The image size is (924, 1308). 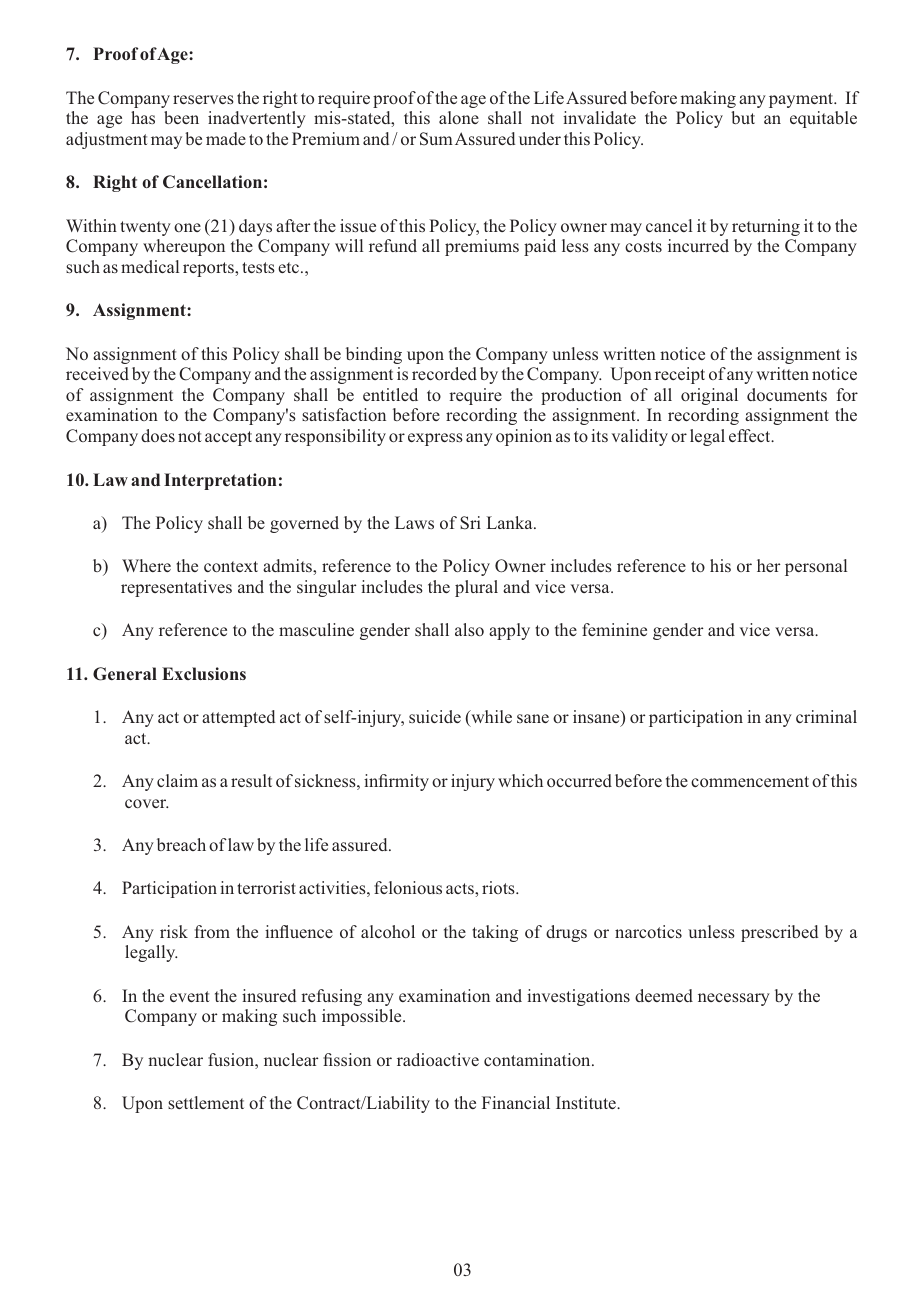 I want to click on settlement, so click(x=206, y=1102).
